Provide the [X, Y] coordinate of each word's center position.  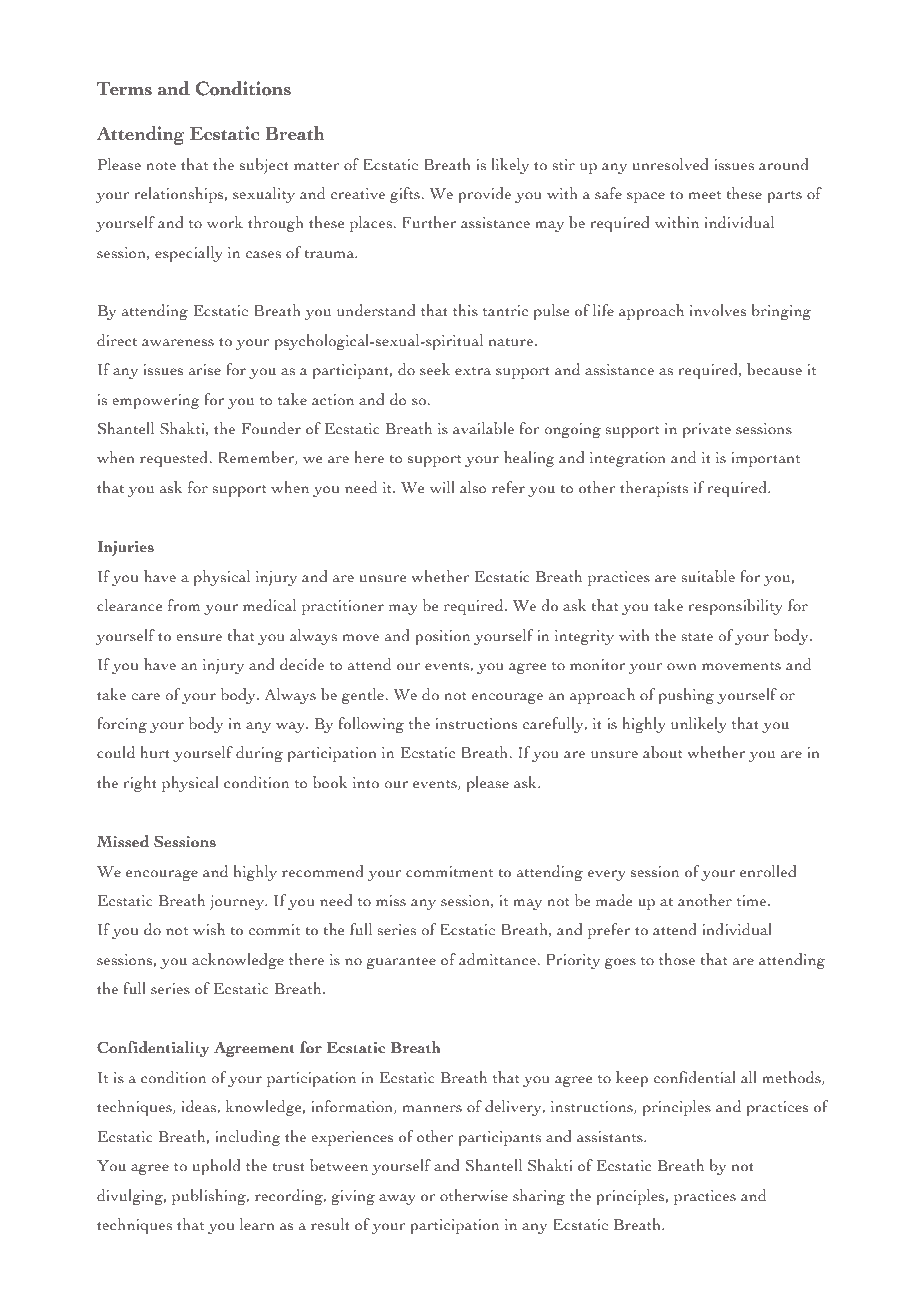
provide [484, 195]
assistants [611, 1137]
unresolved [670, 164]
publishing [210, 1197]
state [697, 637]
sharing [539, 1197]
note [161, 166]
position [442, 637]
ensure [199, 638]
